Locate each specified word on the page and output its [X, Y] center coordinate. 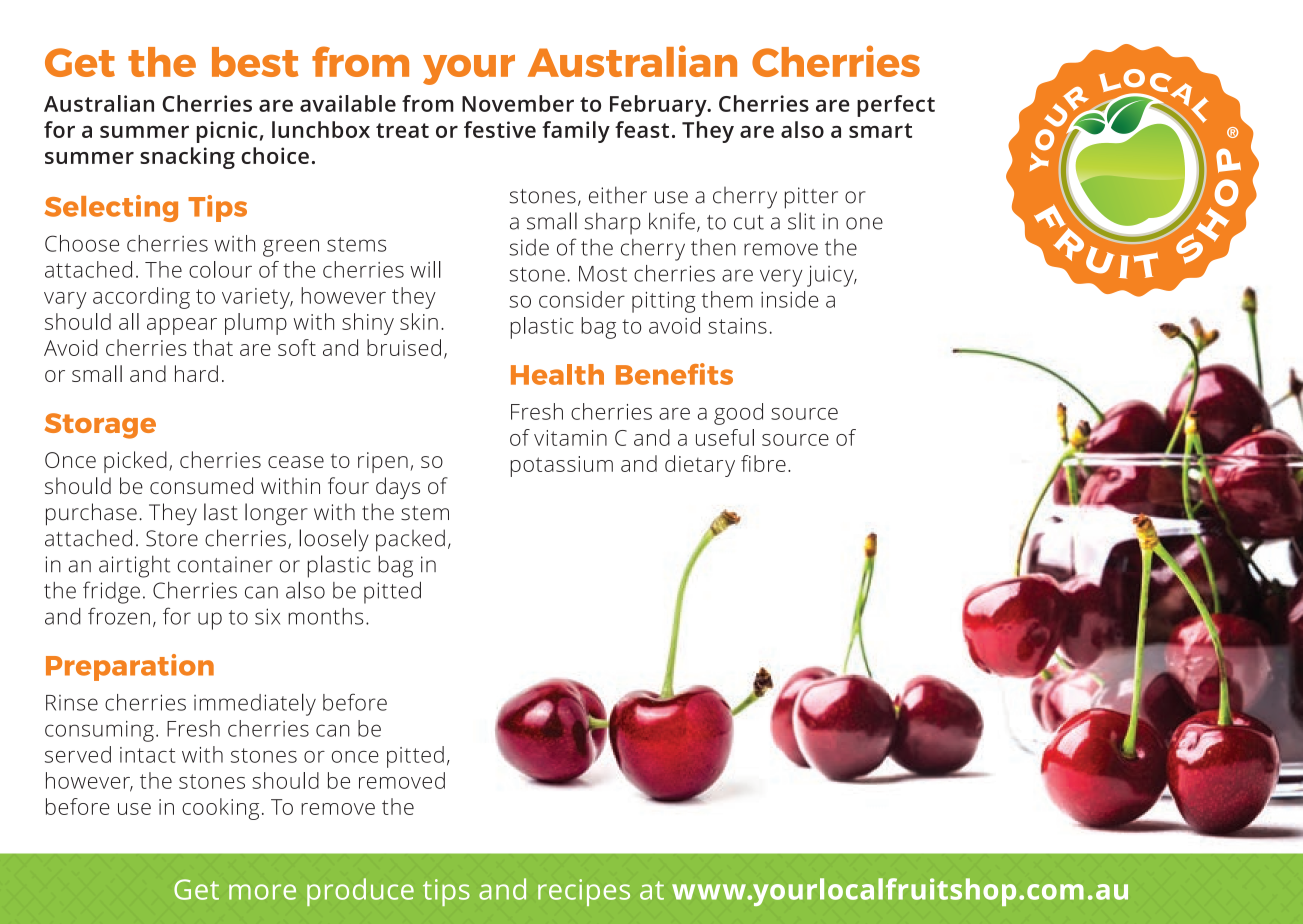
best [255, 62]
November [518, 103]
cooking [220, 809]
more [262, 892]
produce [360, 892]
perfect [896, 106]
